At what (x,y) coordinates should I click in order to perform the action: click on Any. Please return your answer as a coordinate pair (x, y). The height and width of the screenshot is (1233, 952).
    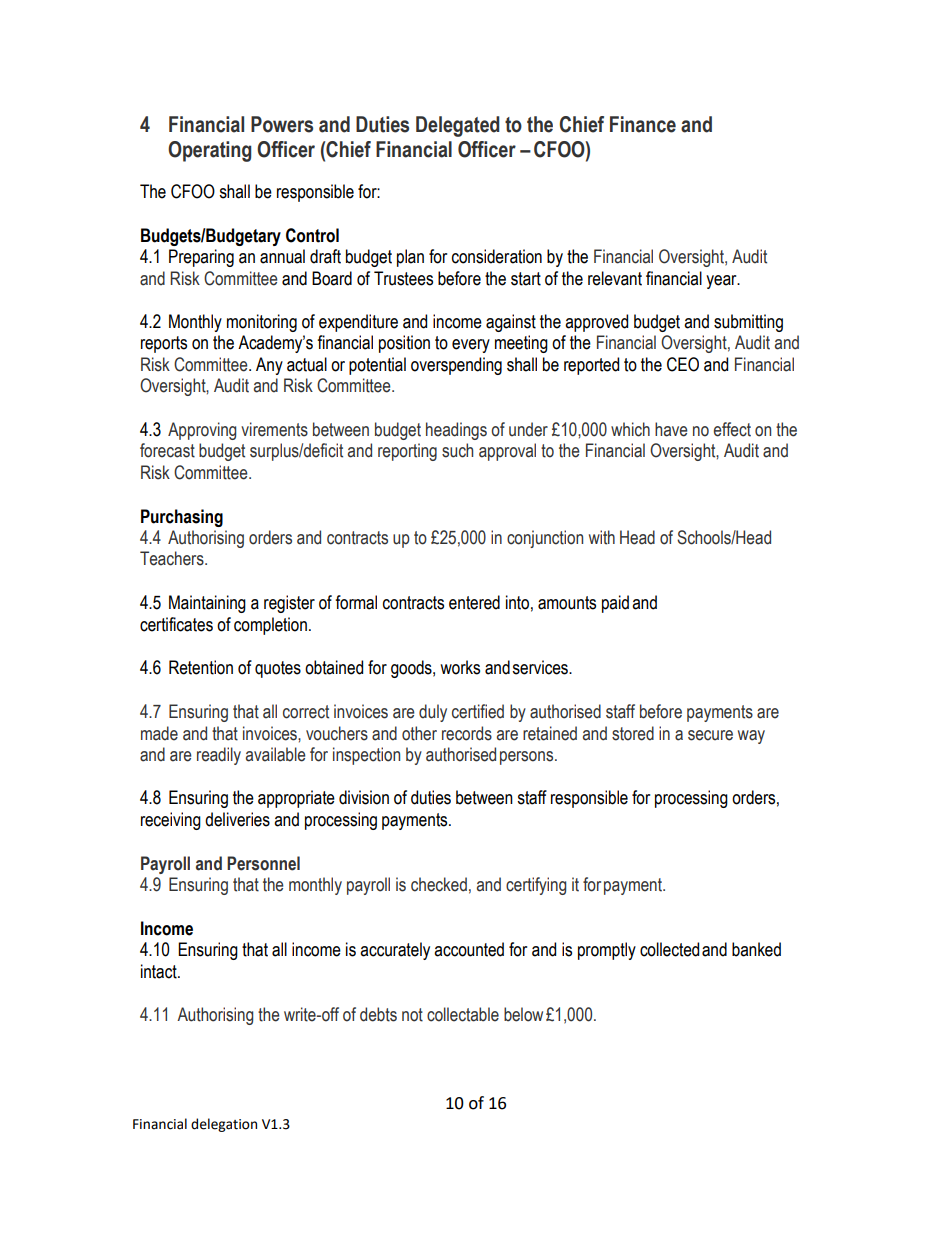
    Looking at the image, I should click on (269, 366).
